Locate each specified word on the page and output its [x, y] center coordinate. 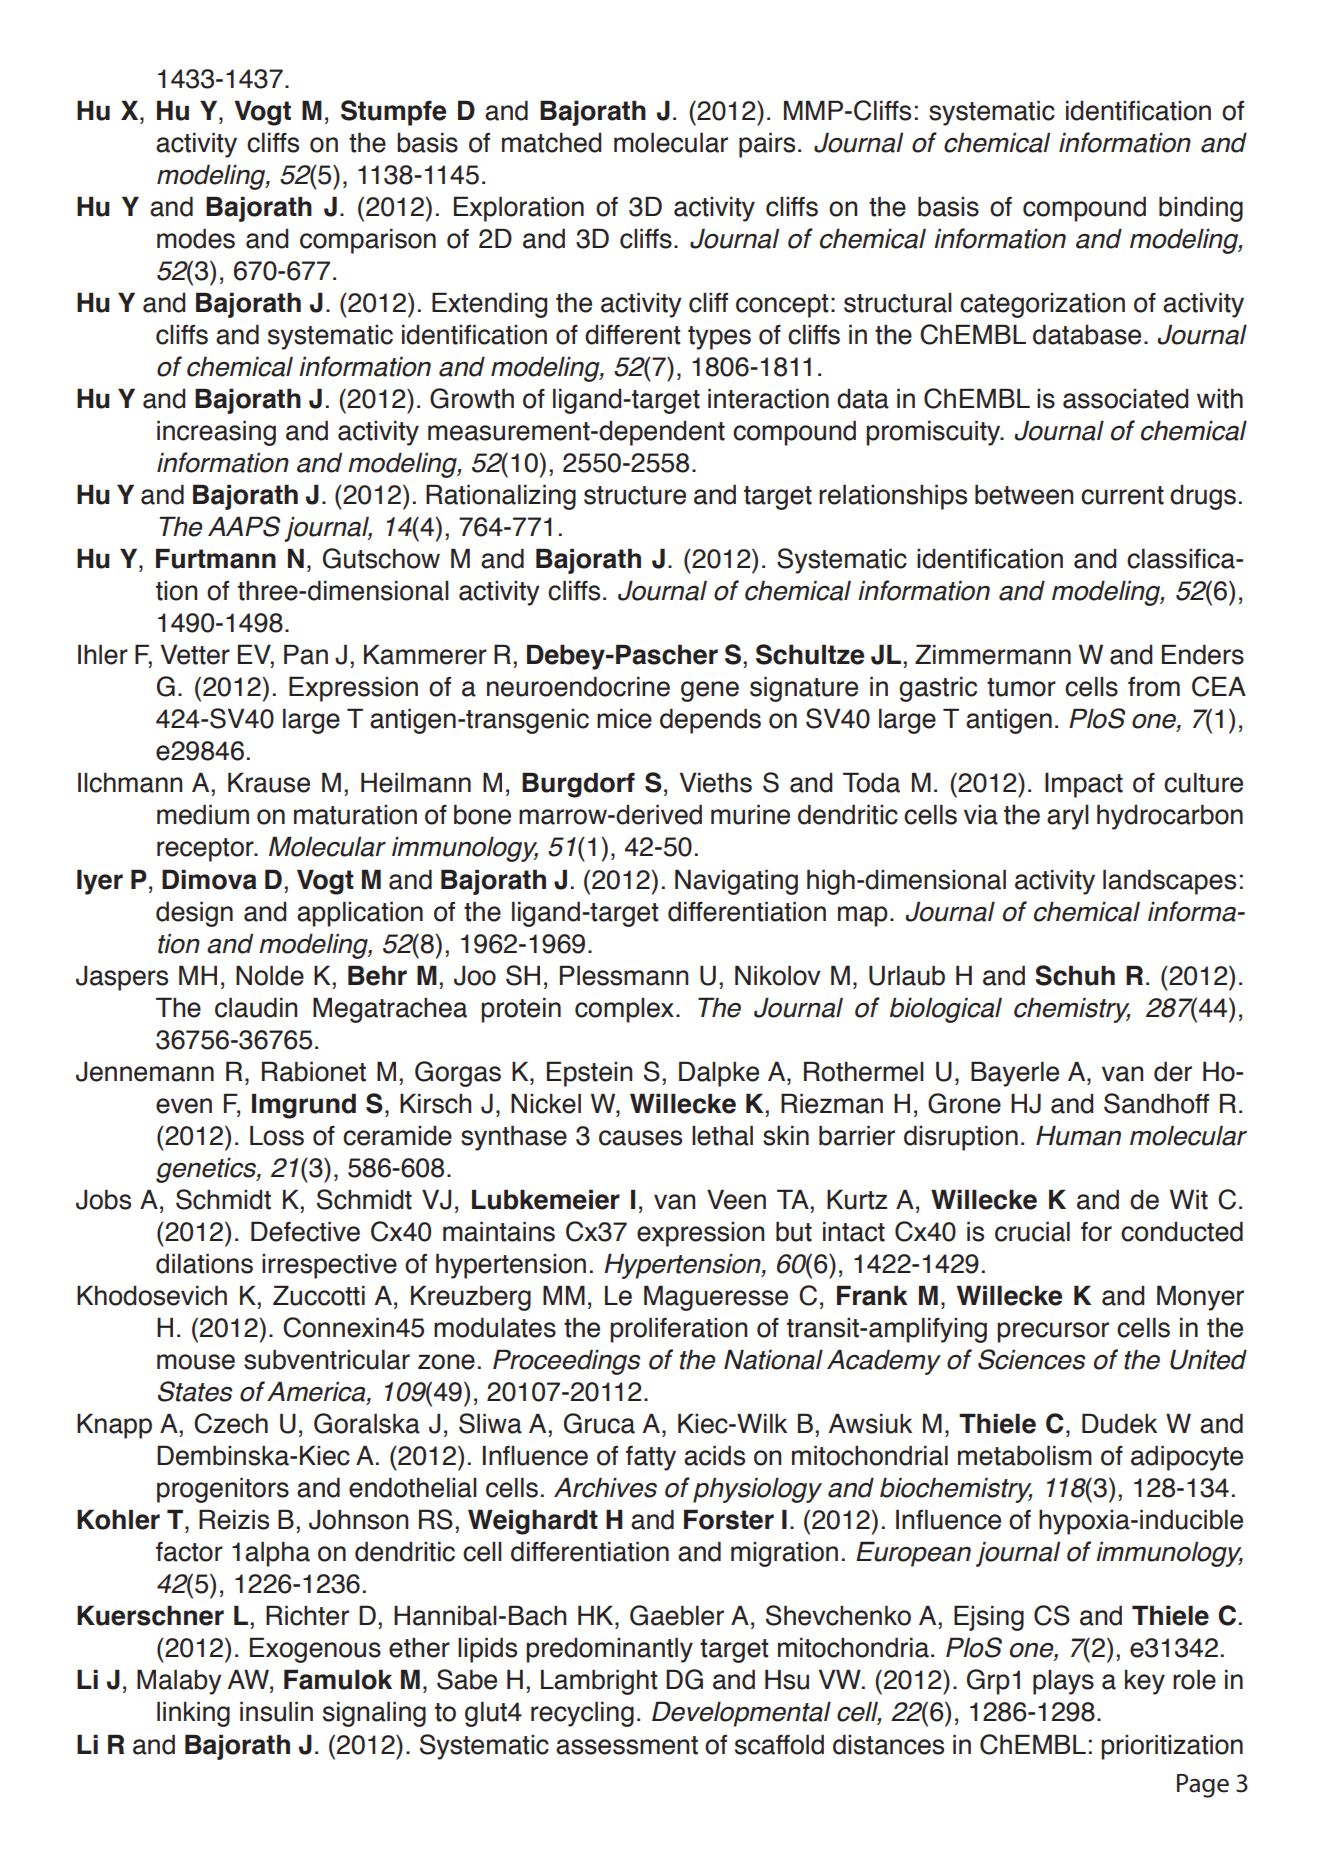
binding [1201, 209]
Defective [305, 1231]
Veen [736, 1199]
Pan [306, 654]
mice [624, 718]
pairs [767, 145]
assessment [627, 1745]
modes [196, 238]
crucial [1032, 1231]
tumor [1021, 687]
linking [193, 1714]
